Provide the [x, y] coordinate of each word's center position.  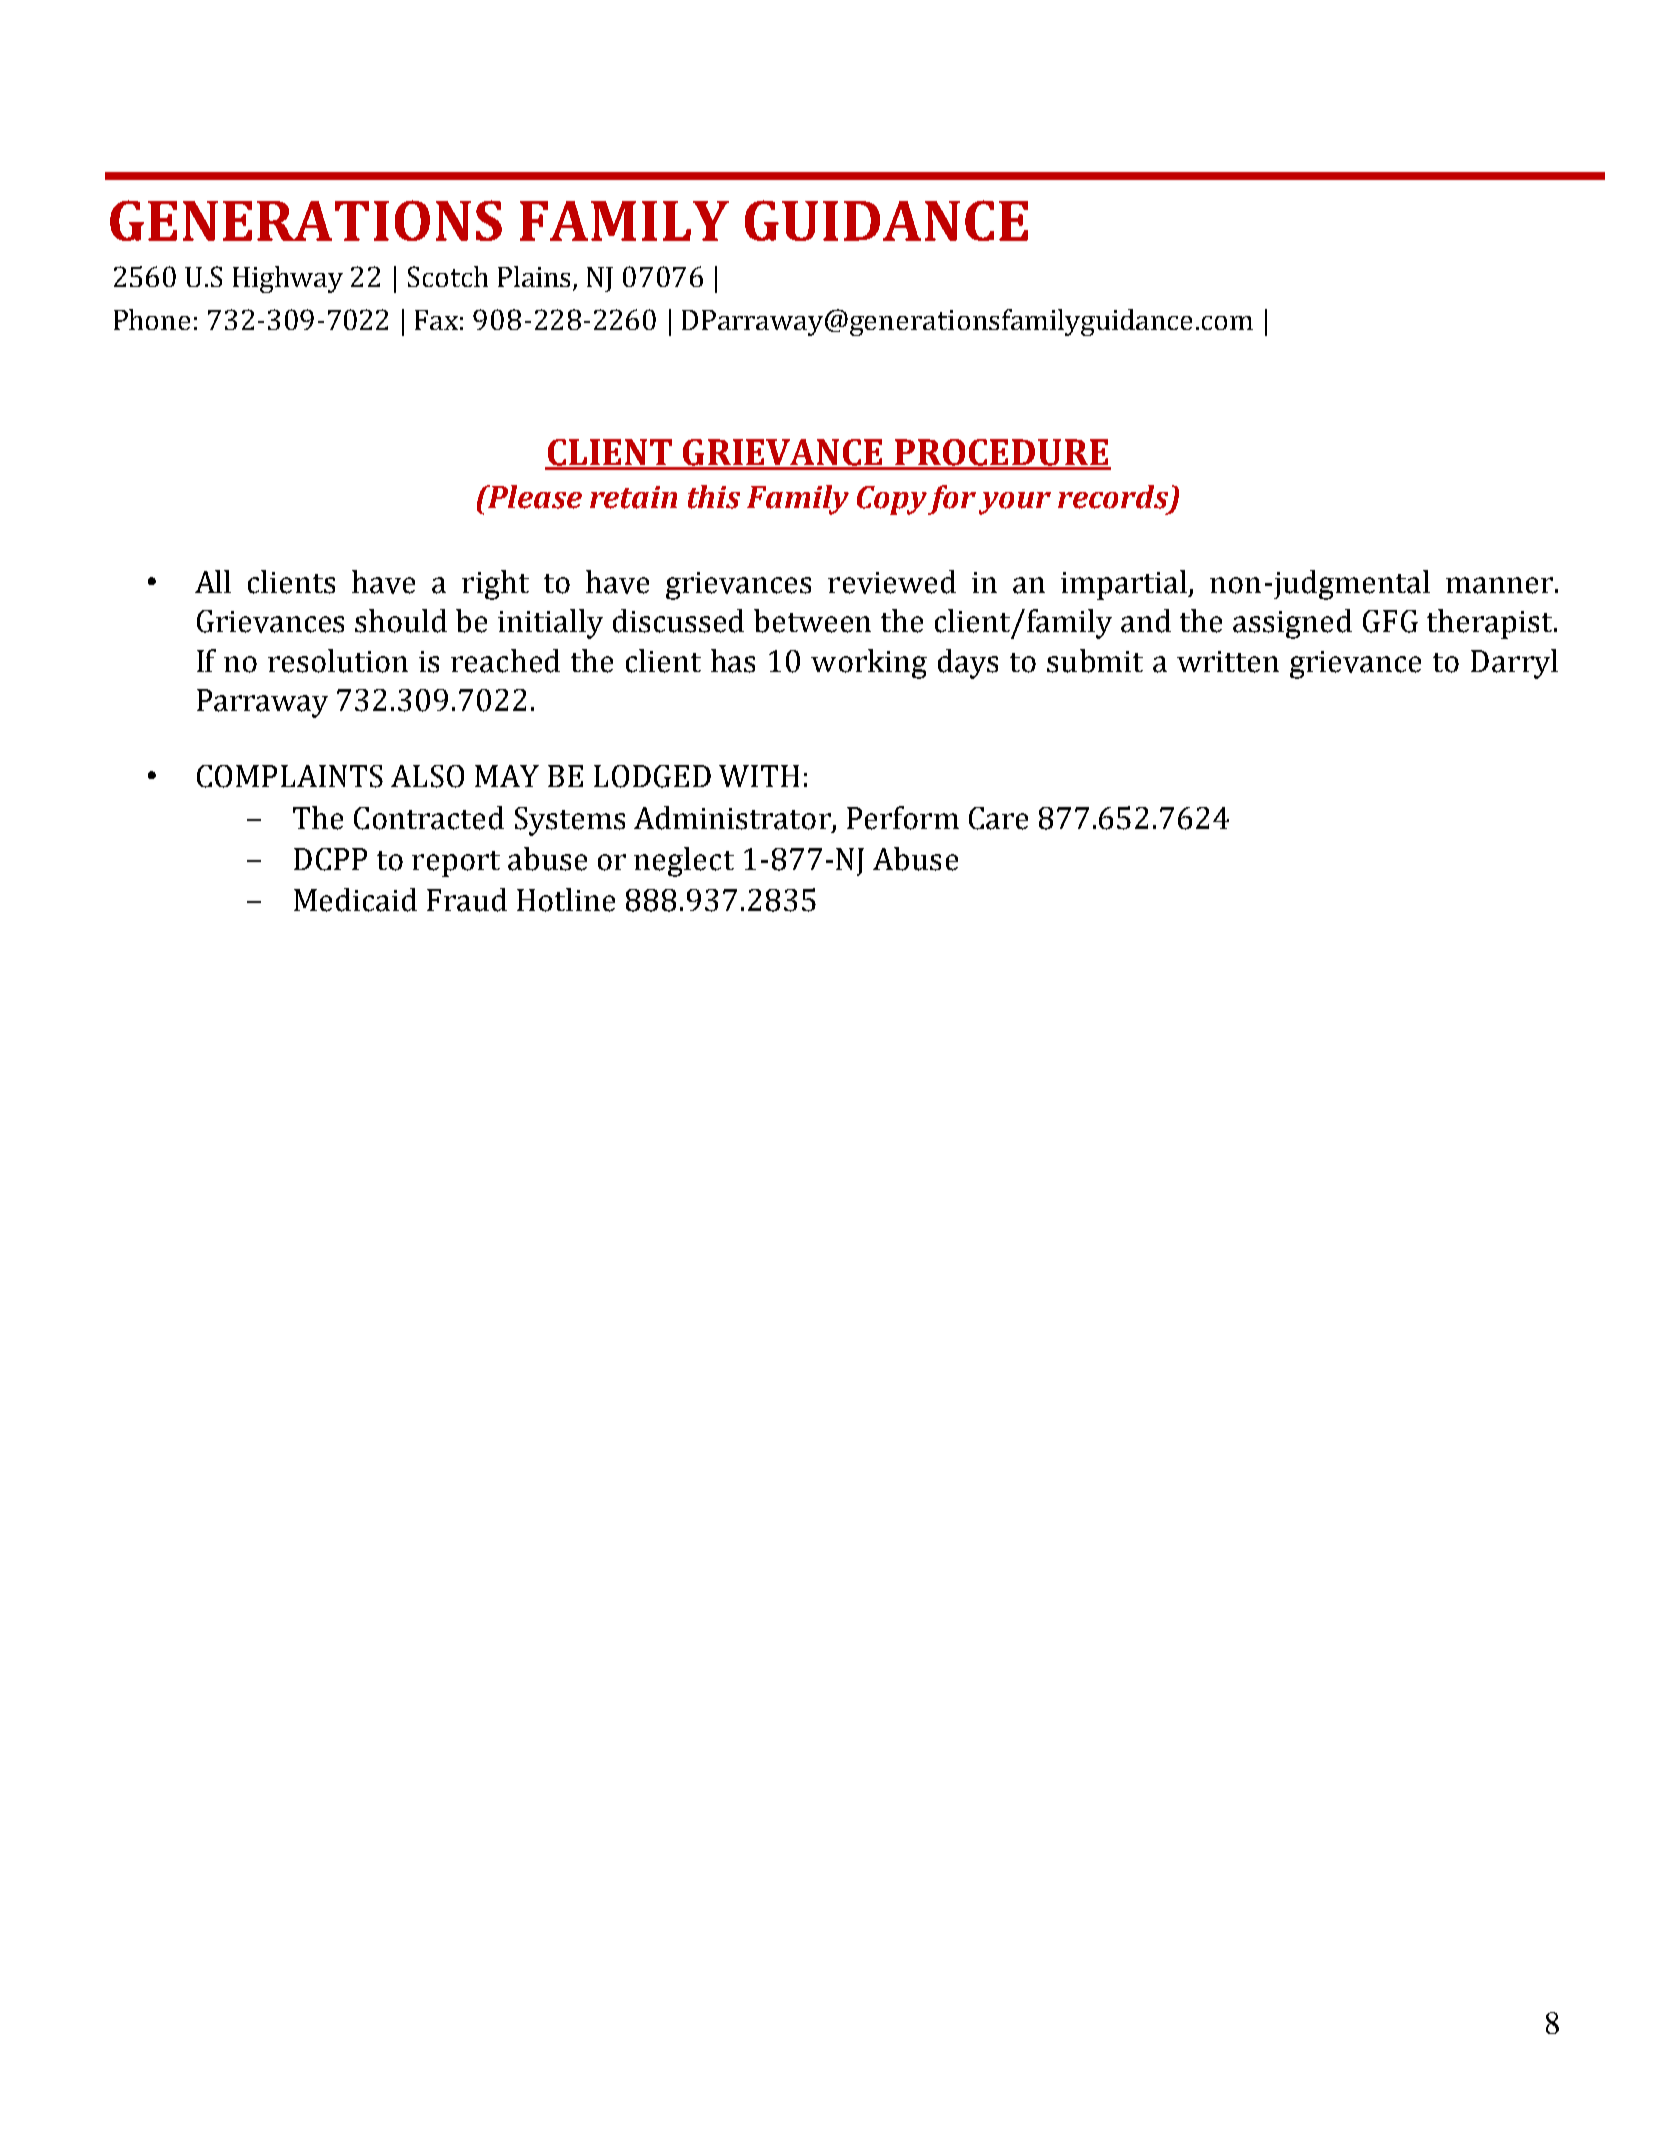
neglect [684, 862]
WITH [759, 776]
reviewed [892, 582]
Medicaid [355, 900]
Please [534, 497]
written [1228, 662]
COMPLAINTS [290, 776]
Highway [288, 279]
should [401, 621]
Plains [536, 278]
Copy [892, 500]
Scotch [448, 276]
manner [1499, 585]
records [1114, 498]
